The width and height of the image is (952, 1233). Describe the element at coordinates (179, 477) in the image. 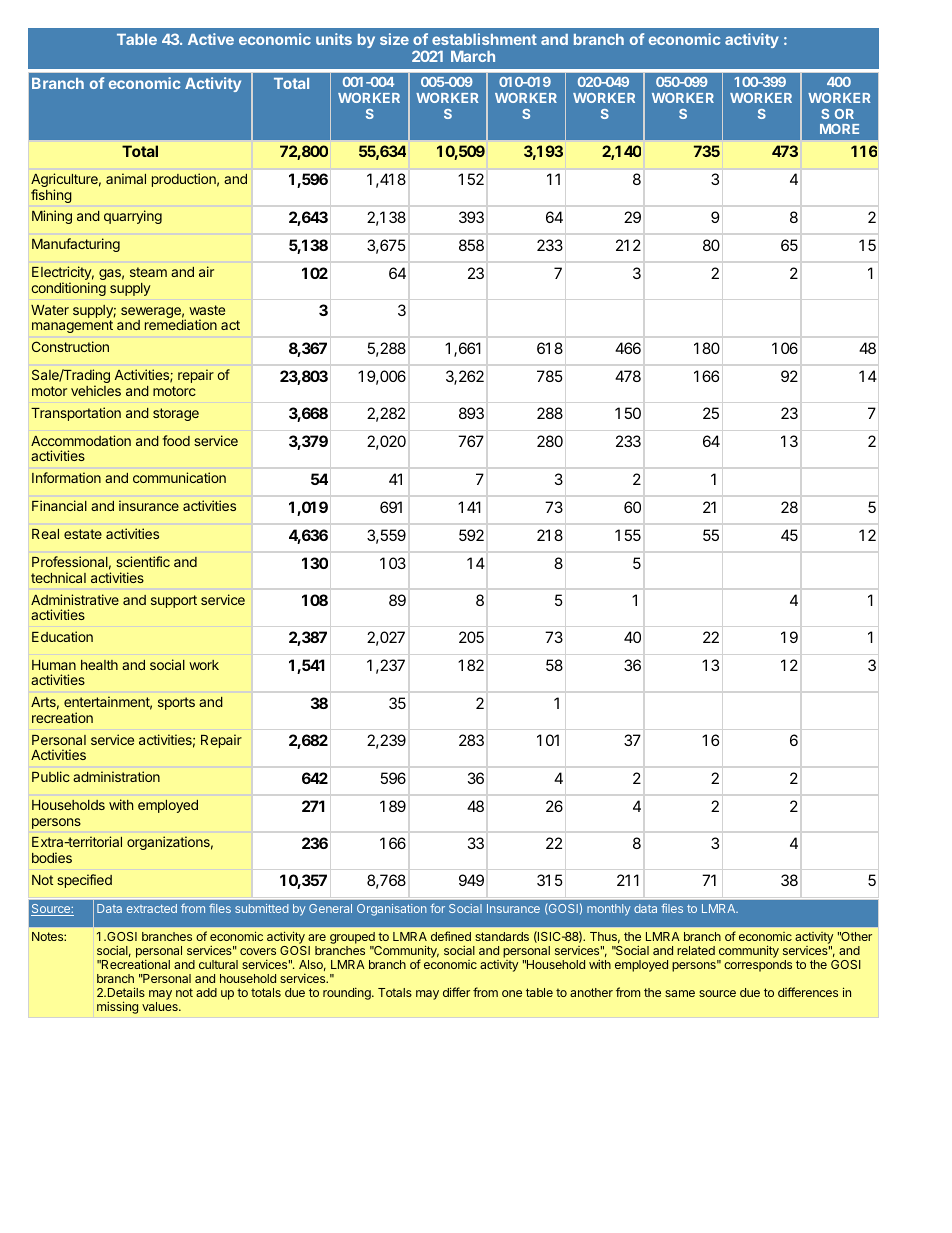

I see `communication` at that location.
